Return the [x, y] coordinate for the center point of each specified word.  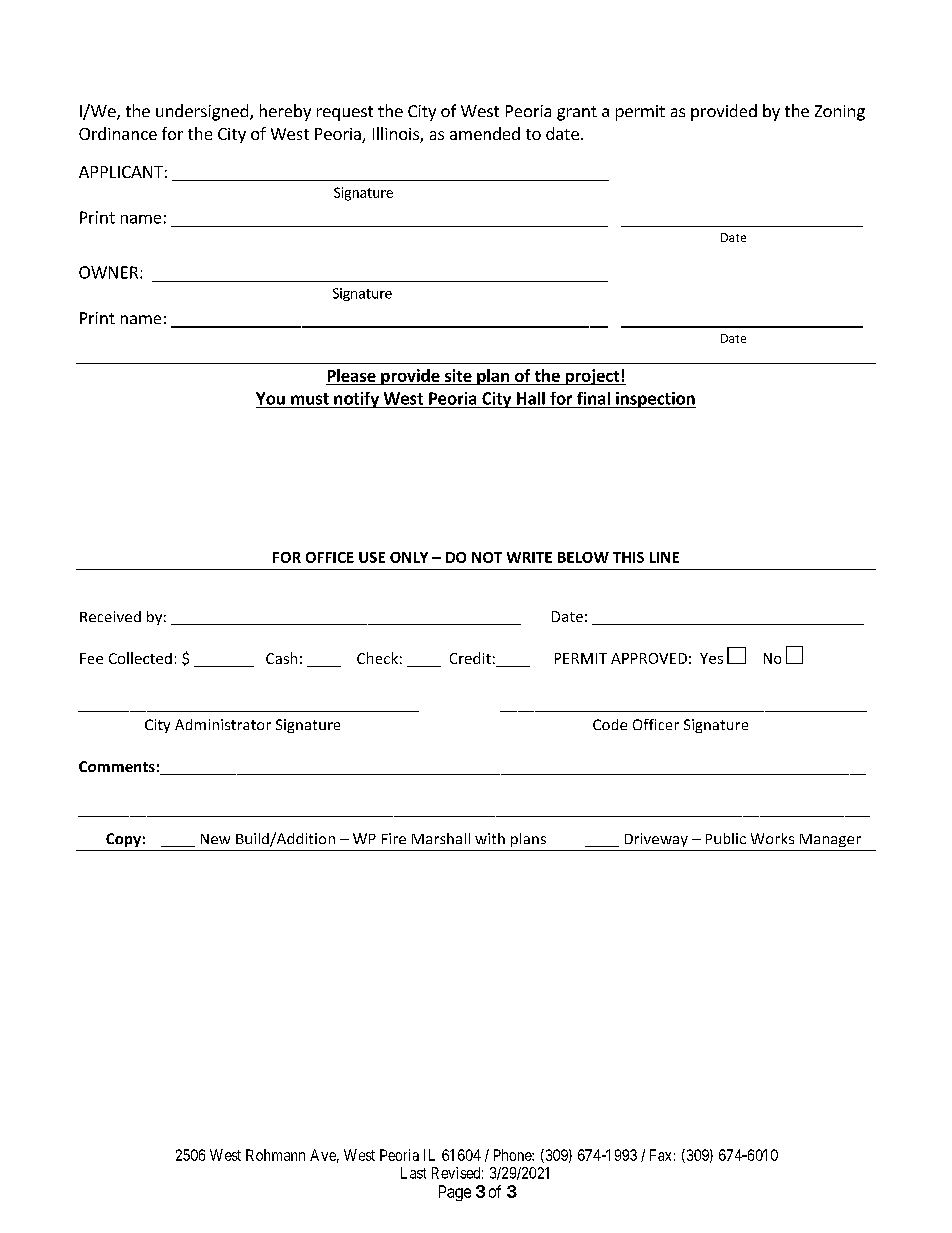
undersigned [202, 112]
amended [485, 133]
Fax [660, 1155]
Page [455, 1193]
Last [413, 1173]
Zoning [840, 113]
